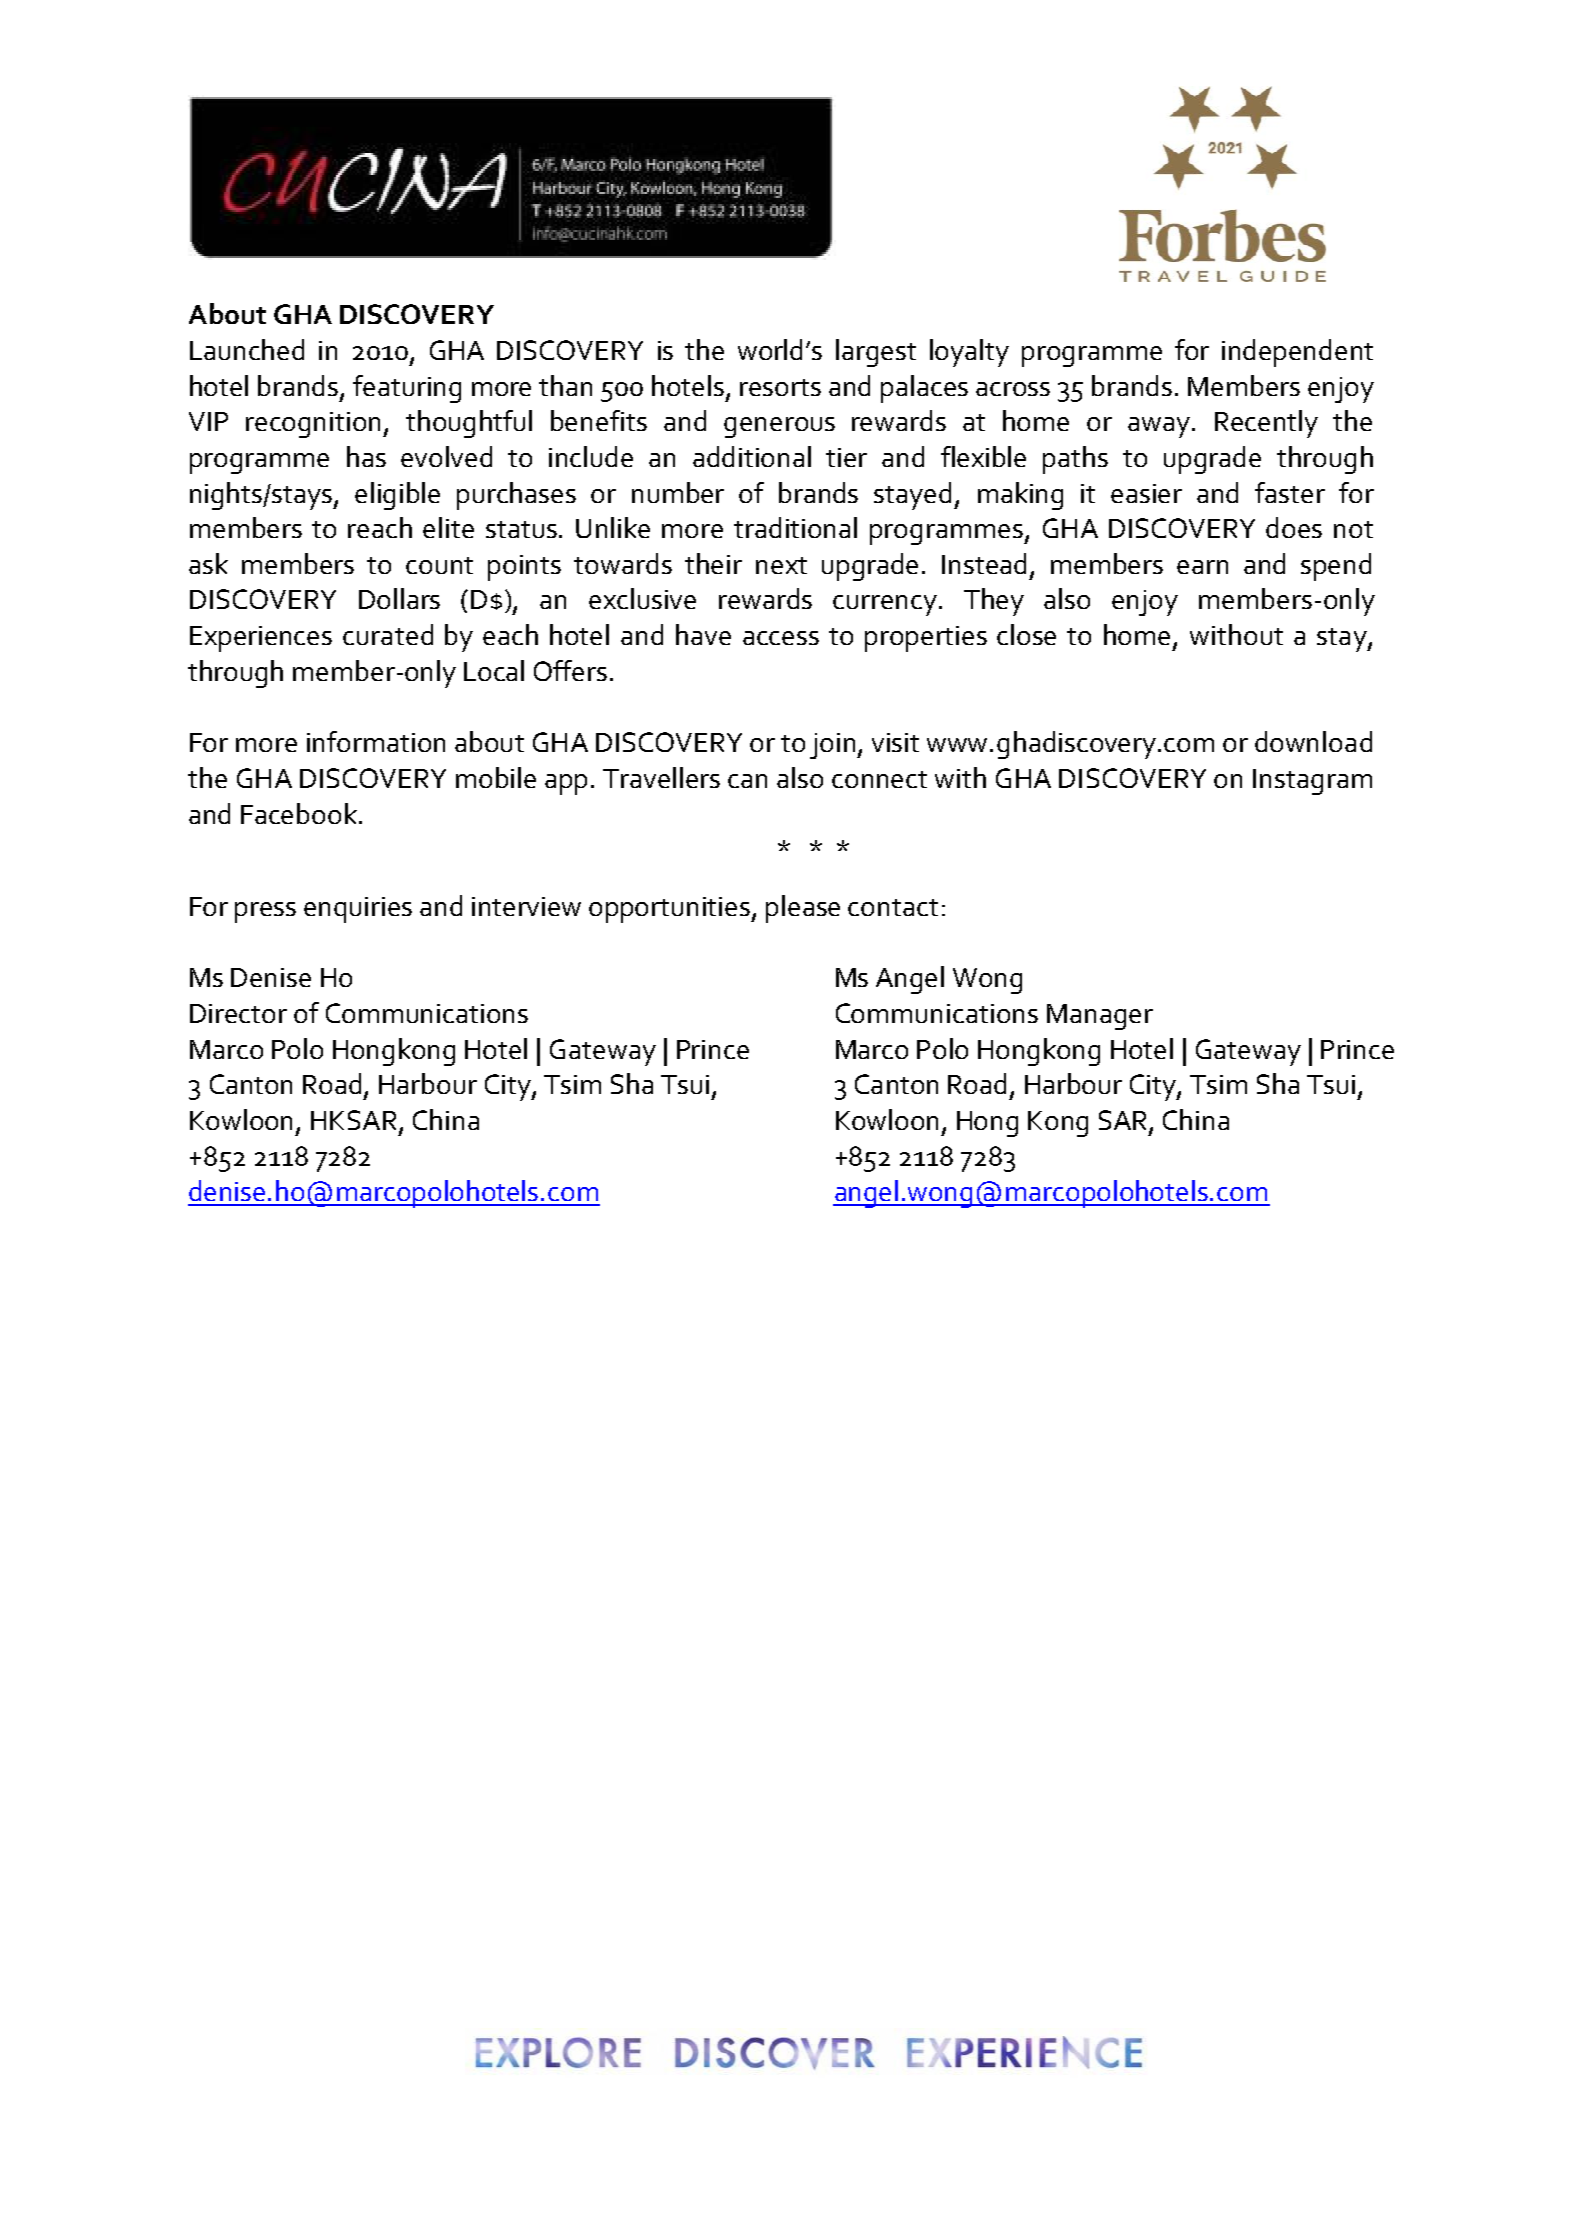  Describe the element at coordinates (780, 387) in the screenshot. I see `resorts` at that location.
